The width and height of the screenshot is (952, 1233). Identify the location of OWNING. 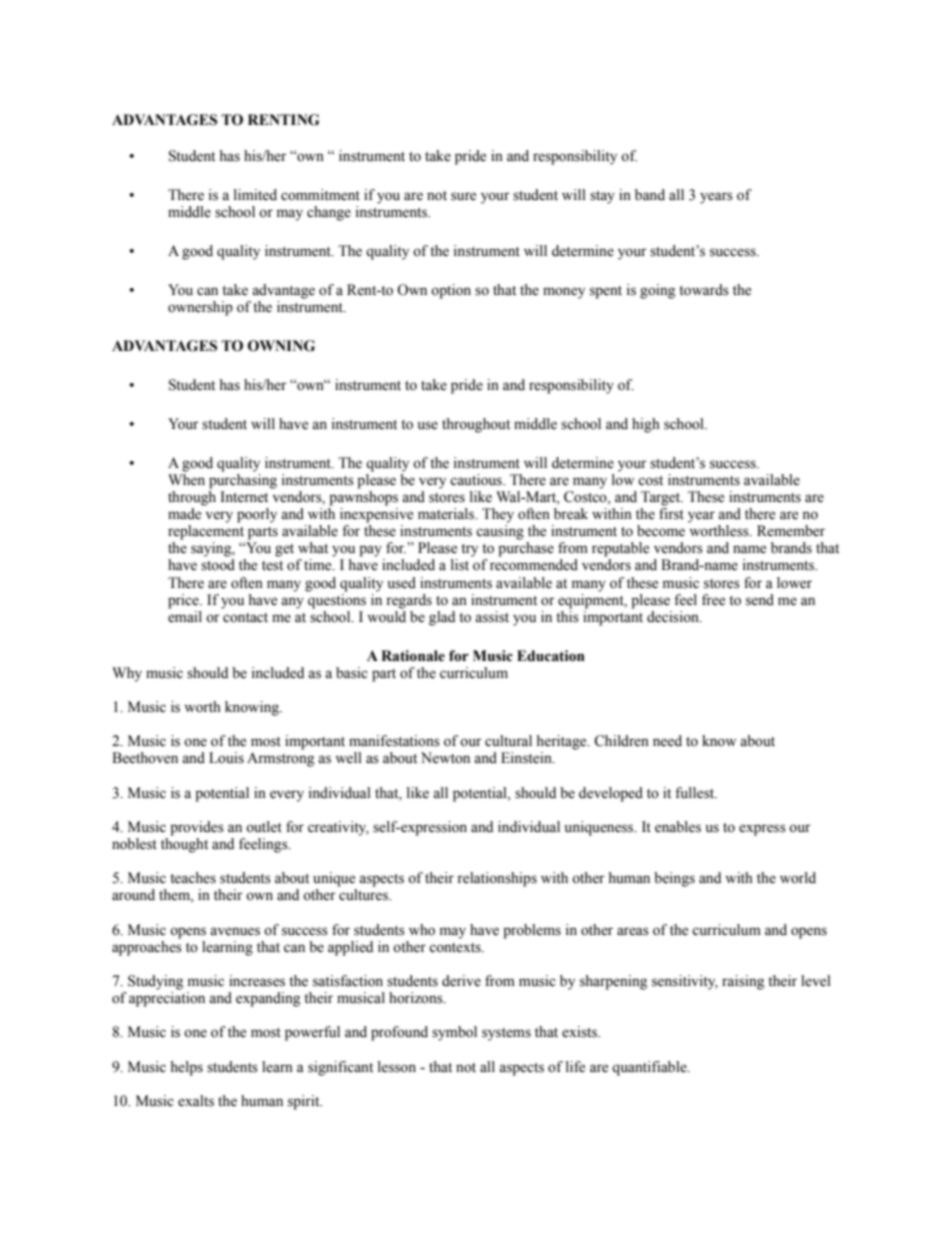
(281, 346).
